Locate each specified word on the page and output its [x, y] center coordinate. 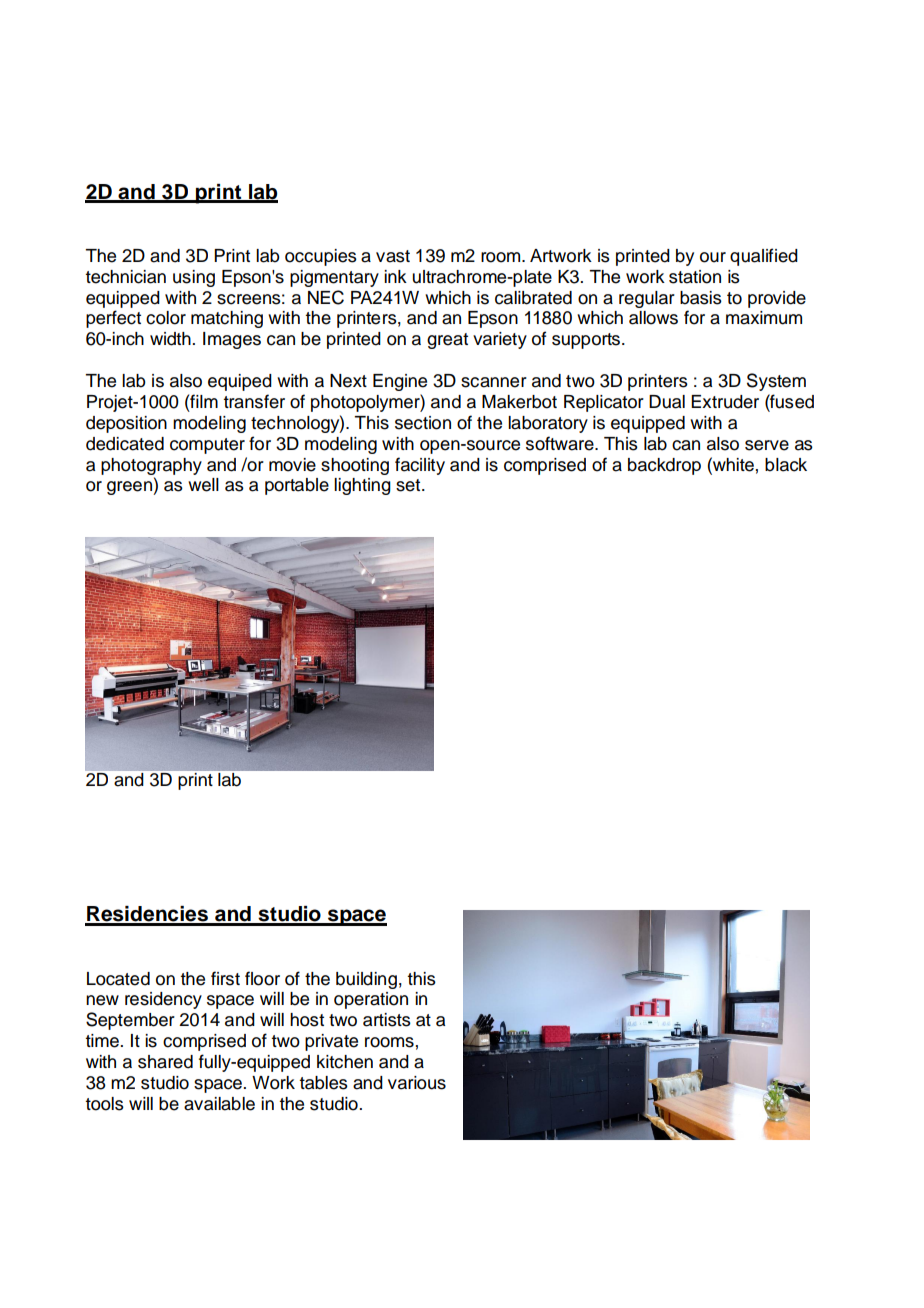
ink [395, 276]
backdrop [664, 466]
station [695, 277]
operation [371, 1000]
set [409, 485]
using [194, 278]
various [417, 1083]
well [203, 485]
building [366, 980]
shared [165, 1062]
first [225, 978]
